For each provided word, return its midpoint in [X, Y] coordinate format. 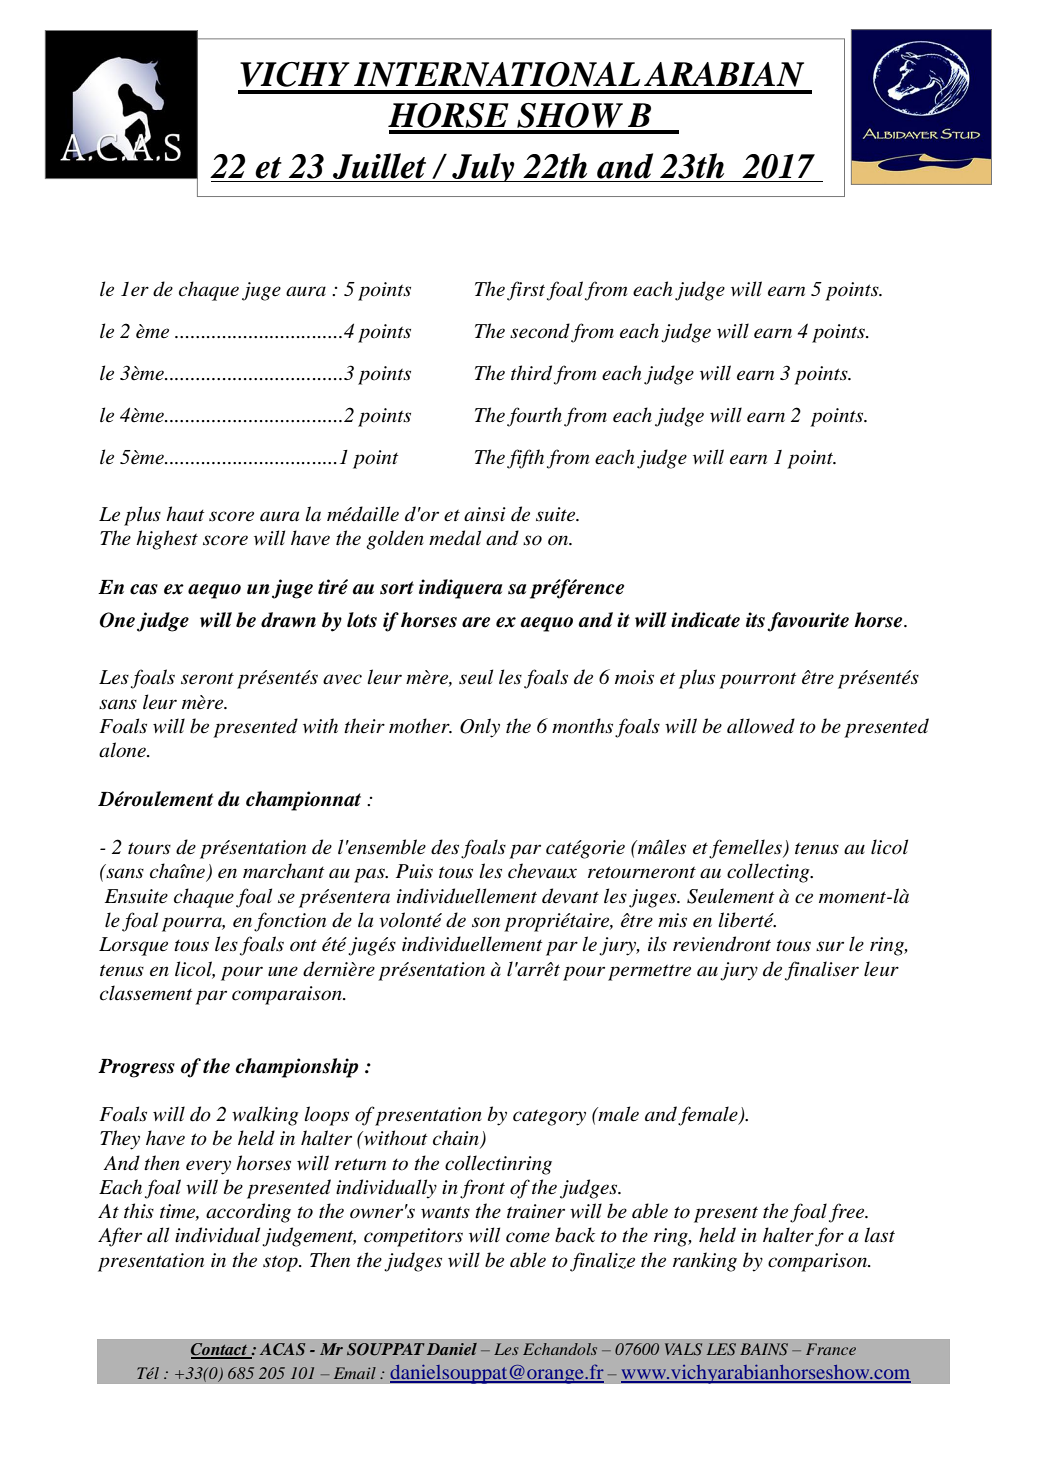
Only [480, 728]
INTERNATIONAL [497, 74]
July [483, 167]
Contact [220, 1350]
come [528, 1237]
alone [123, 750]
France [831, 1349]
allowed [761, 726]
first [526, 291]
